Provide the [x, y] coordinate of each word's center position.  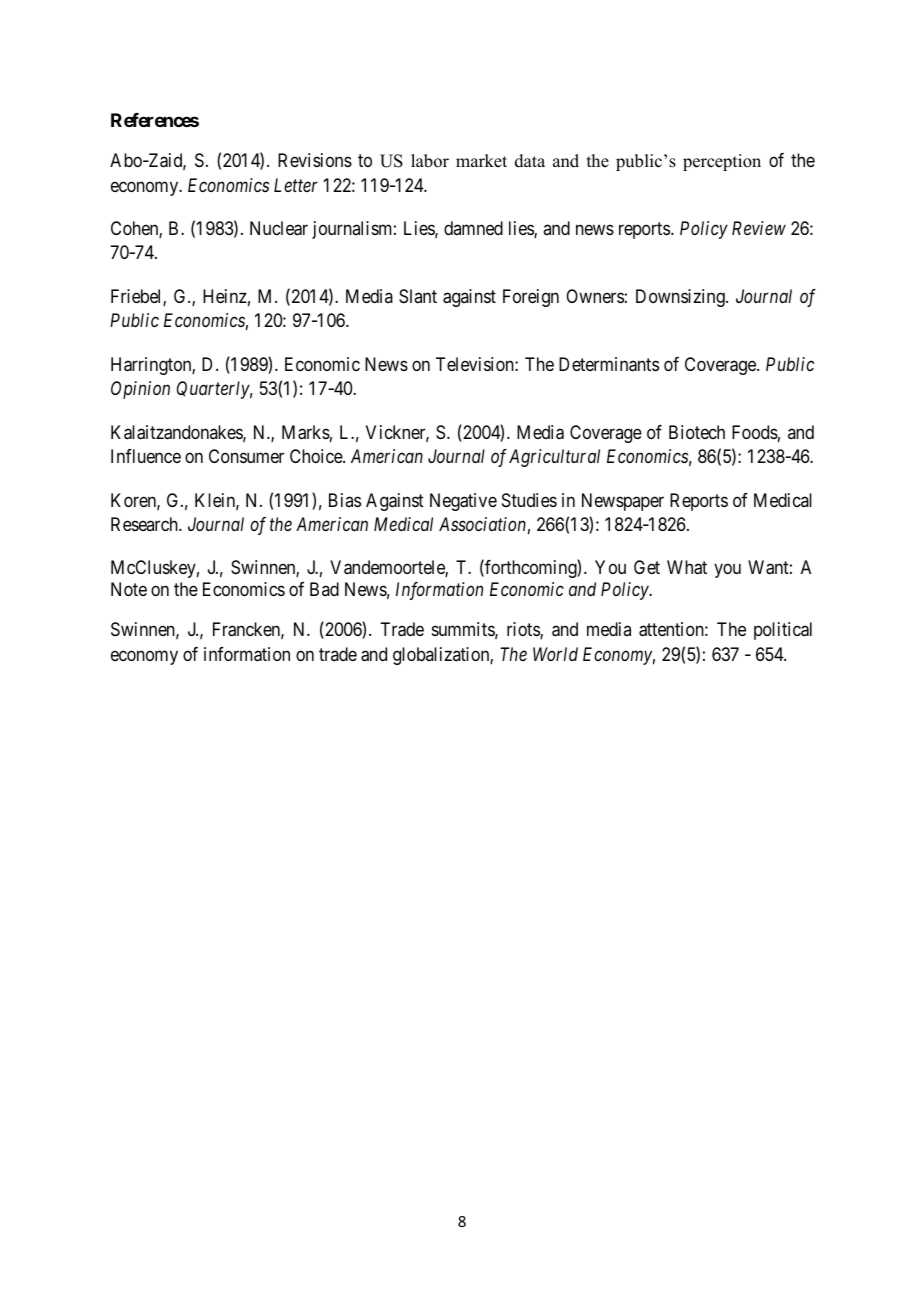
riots [524, 630]
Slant [418, 296]
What [687, 567]
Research [145, 524]
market [481, 161]
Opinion [140, 390]
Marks [306, 432]
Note [129, 589]
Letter [296, 185]
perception [722, 162]
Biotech [697, 432]
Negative [463, 502]
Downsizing [681, 298]
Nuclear [279, 228]
